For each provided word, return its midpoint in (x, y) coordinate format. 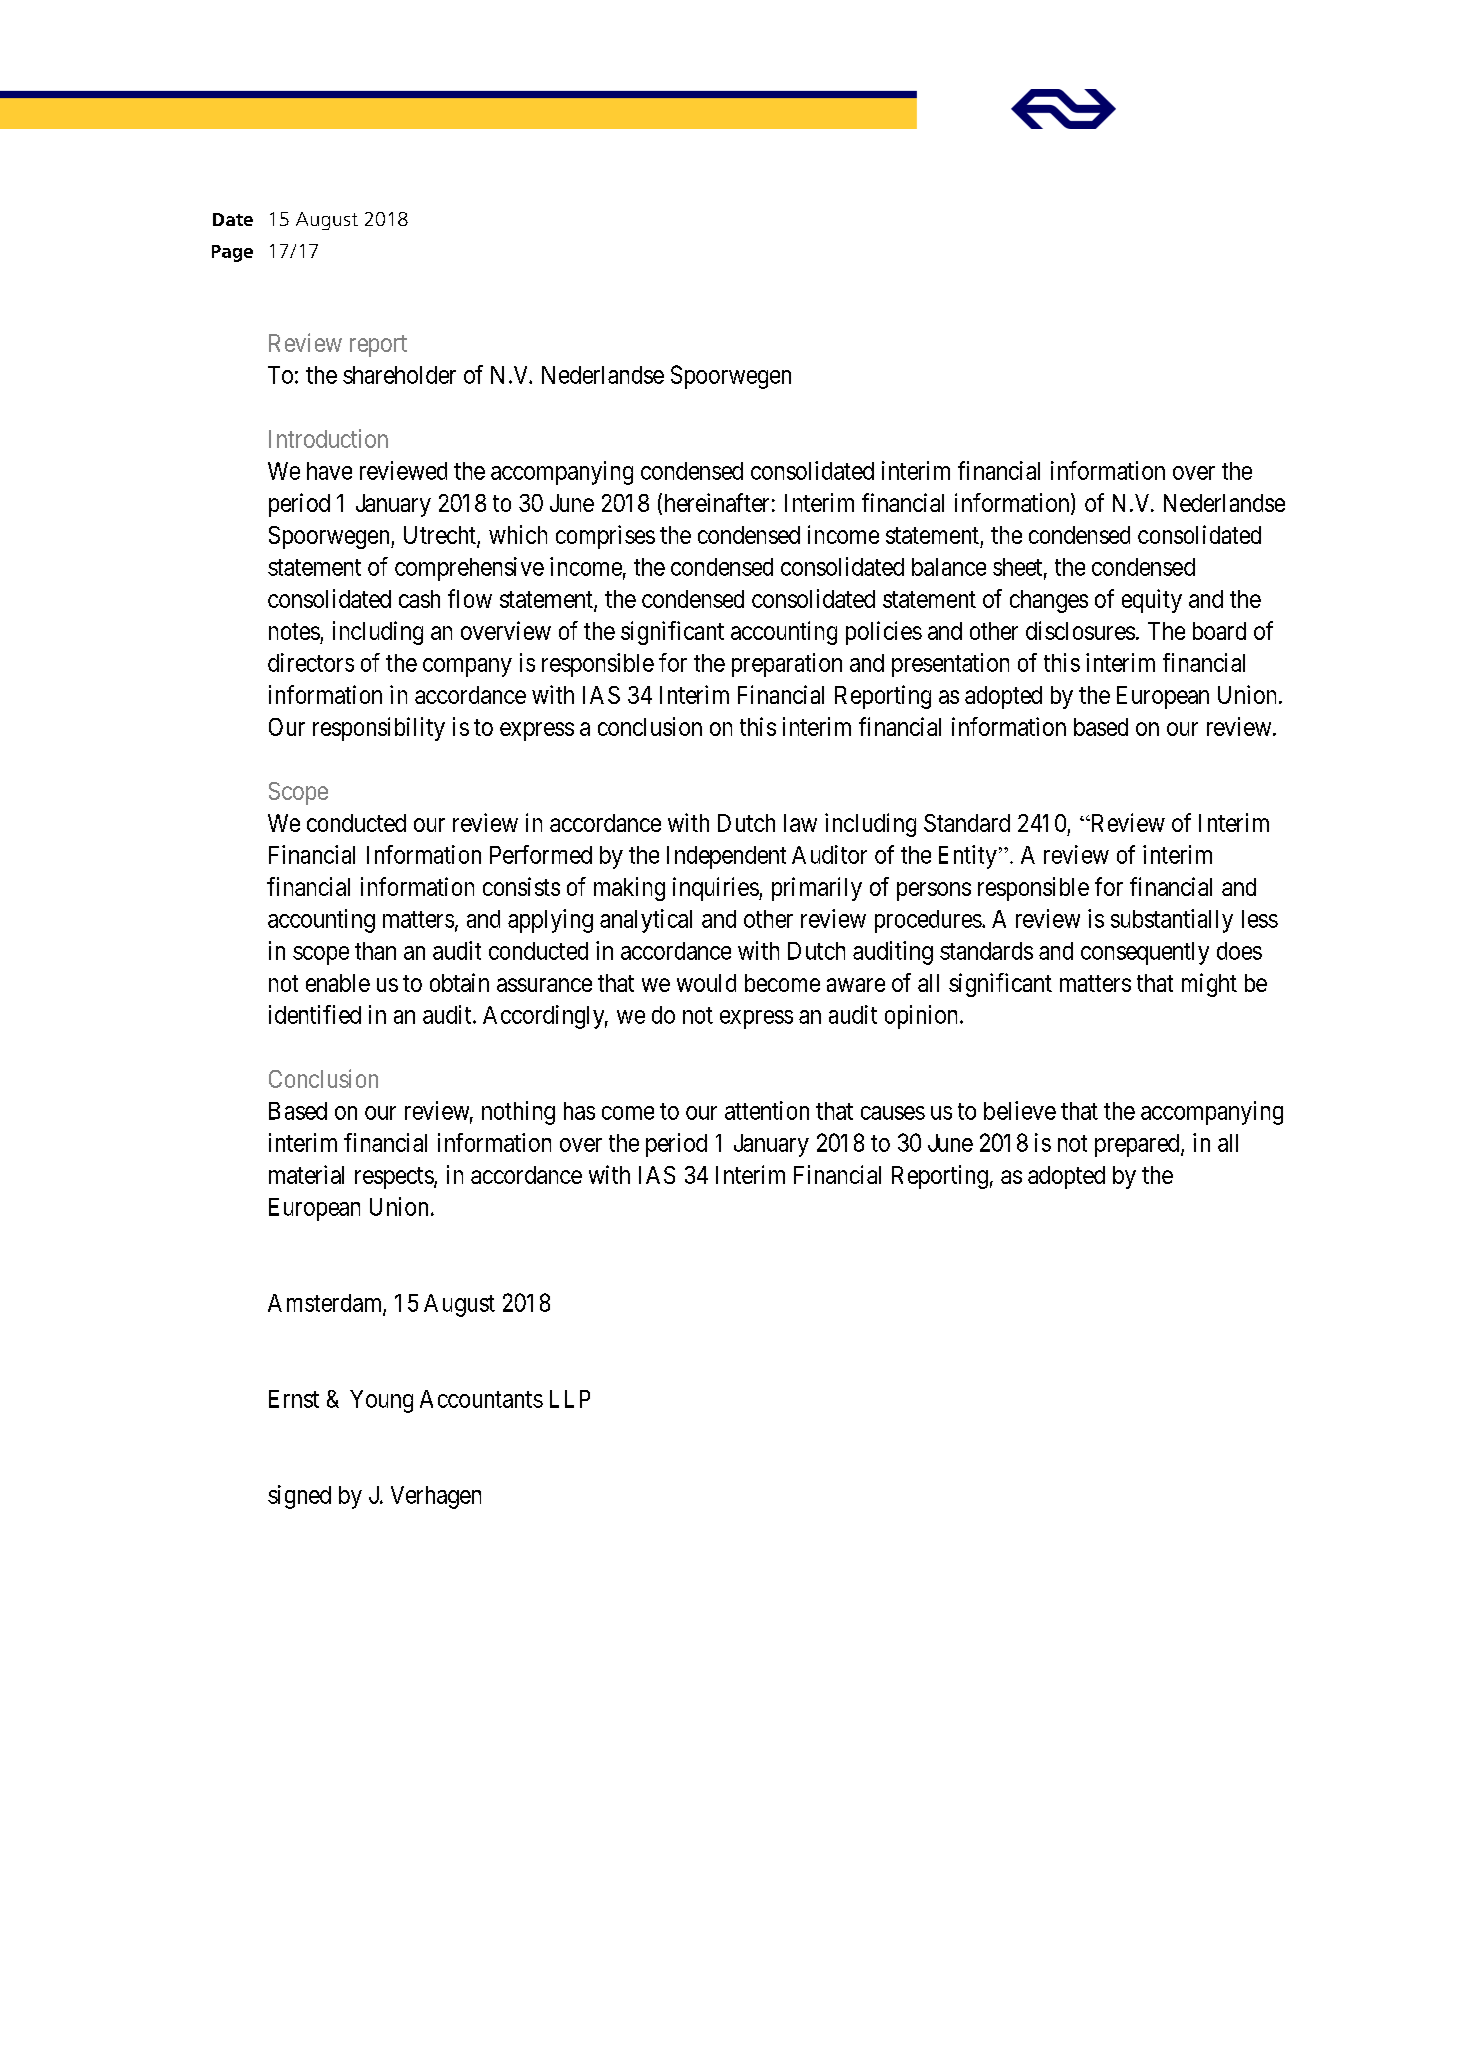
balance (949, 567)
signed (299, 1497)
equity (1152, 601)
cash (419, 599)
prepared (1138, 1145)
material (306, 1174)
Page (232, 253)
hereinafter (717, 502)
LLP (570, 1399)
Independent (726, 857)
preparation (787, 665)
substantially (1172, 921)
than (375, 951)
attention (767, 1110)
